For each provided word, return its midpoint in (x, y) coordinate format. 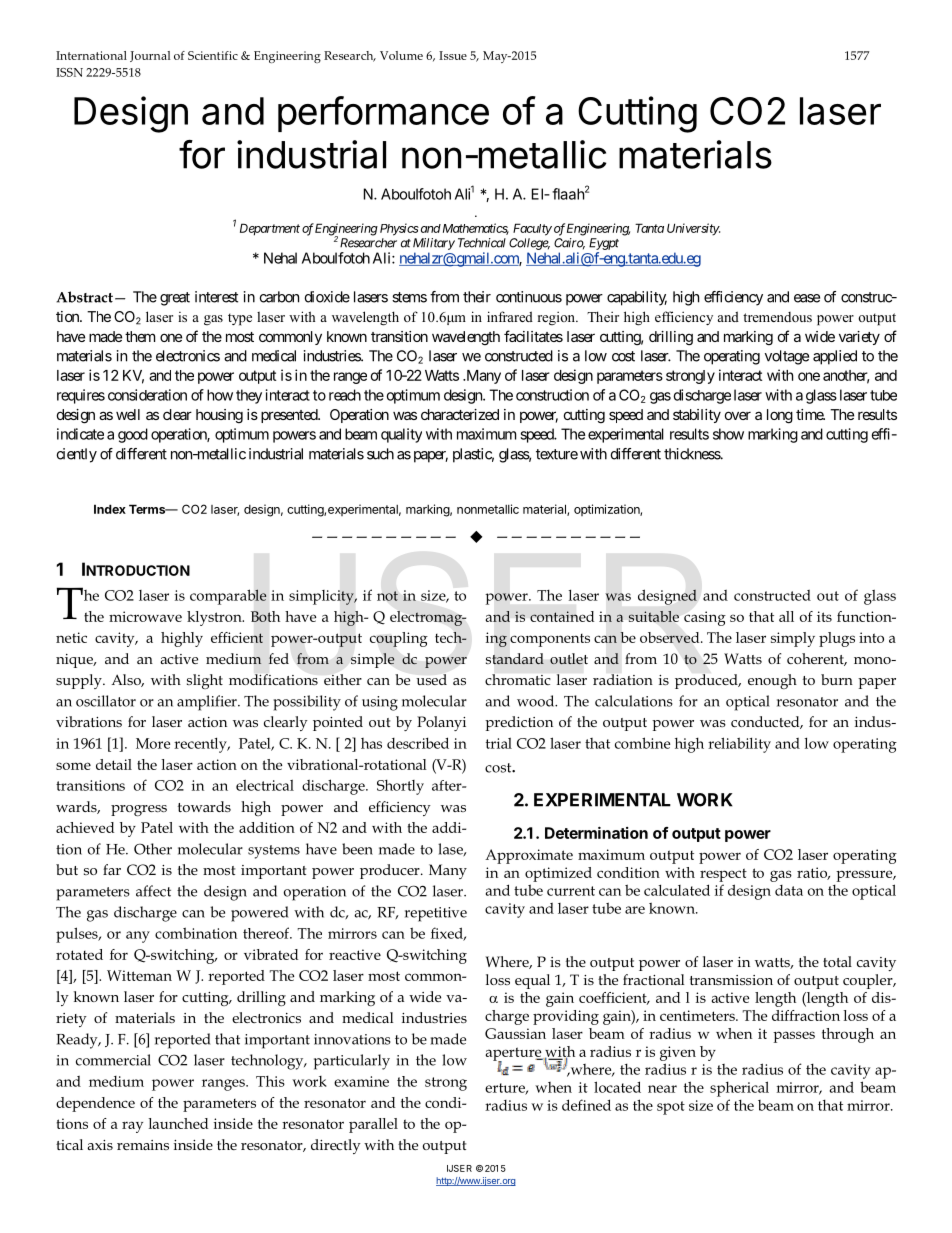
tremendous (777, 317)
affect (153, 891)
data (789, 890)
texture (557, 454)
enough (772, 681)
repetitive (436, 914)
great (175, 299)
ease (807, 298)
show (728, 434)
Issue (453, 55)
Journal (150, 56)
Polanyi (441, 723)
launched (178, 1123)
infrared (510, 316)
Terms (148, 509)
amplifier (208, 703)
